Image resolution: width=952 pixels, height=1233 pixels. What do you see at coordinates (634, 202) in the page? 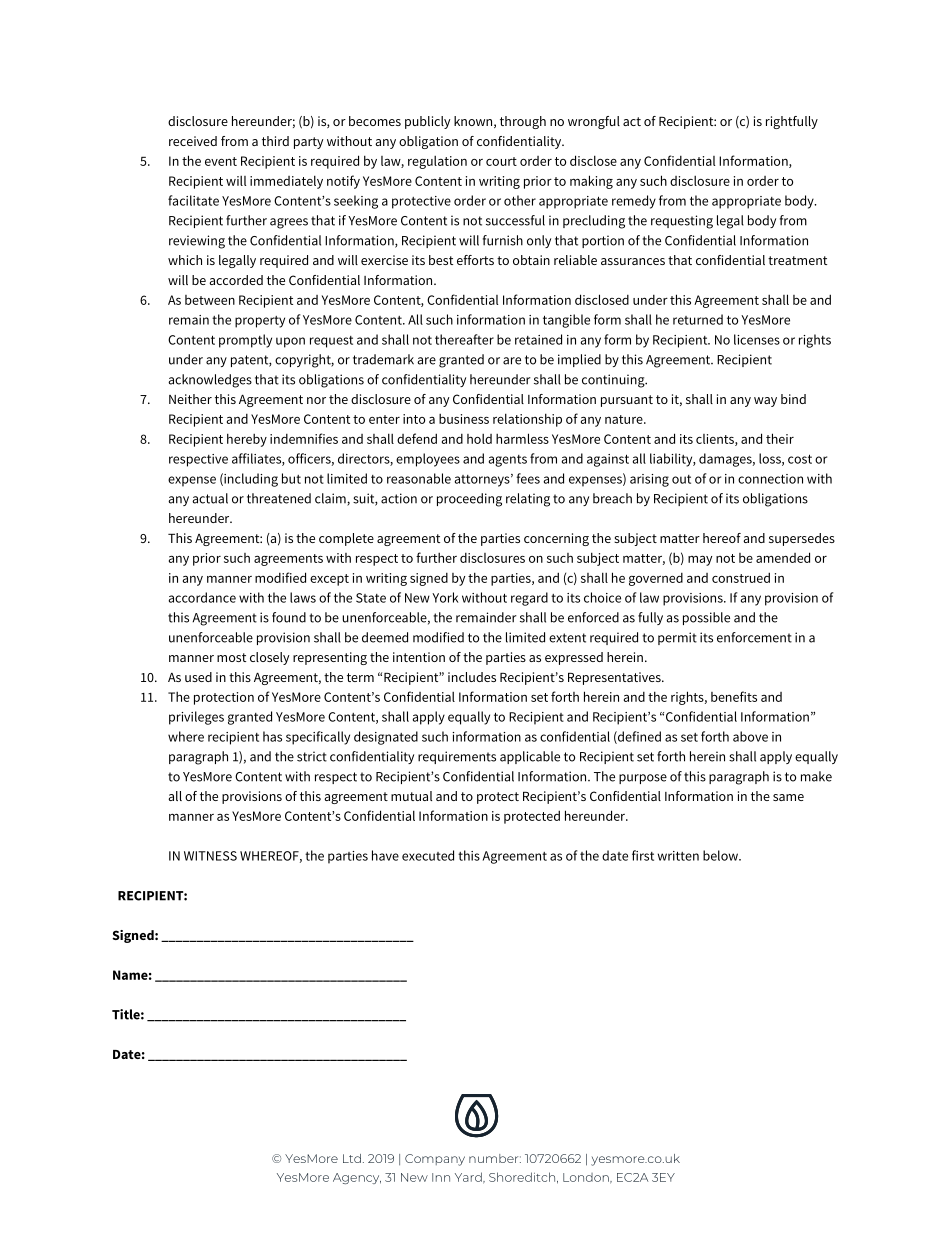
I see `remedy` at bounding box center [634, 202].
